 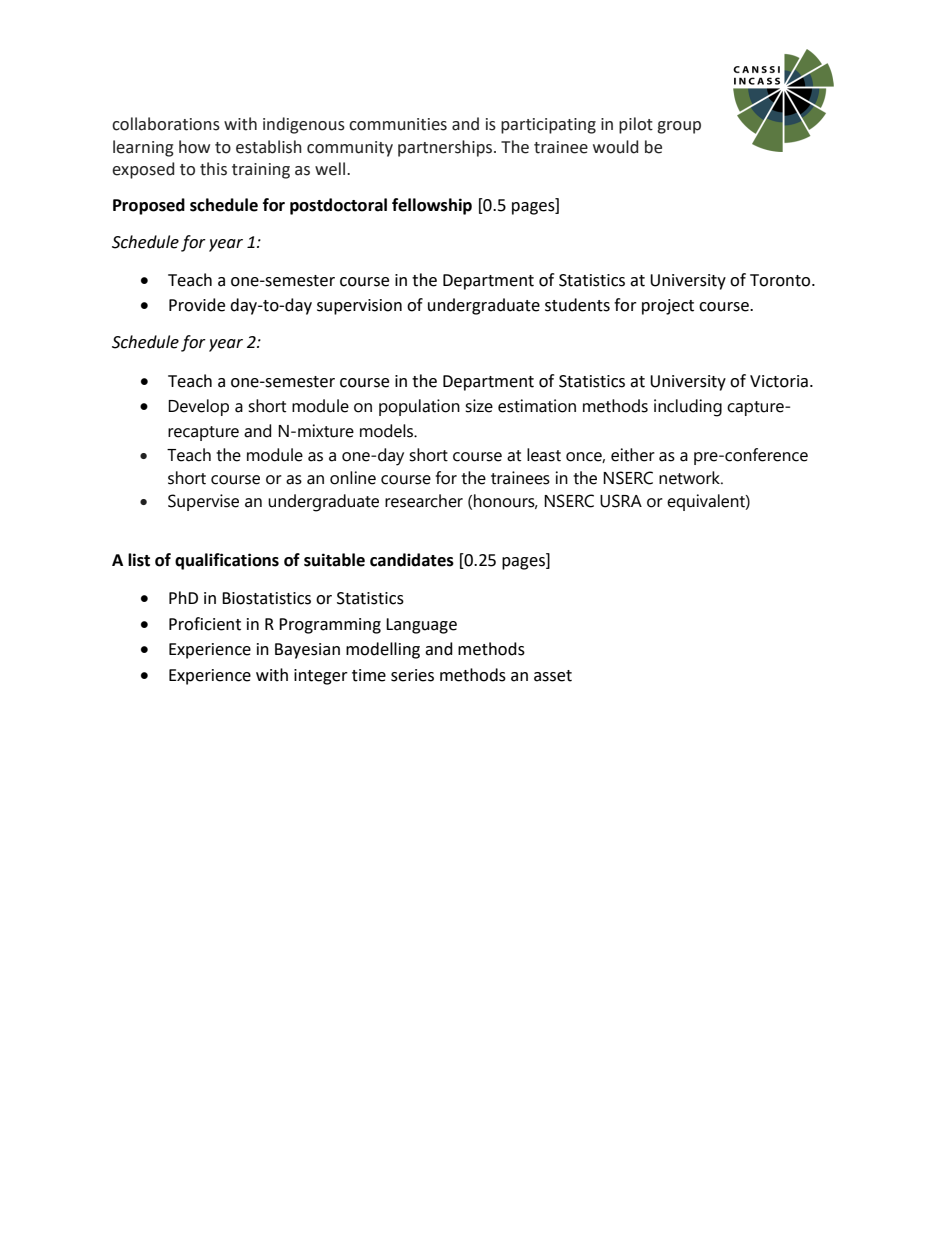 What do you see at coordinates (446, 148) in the page?
I see `partnerships` at bounding box center [446, 148].
